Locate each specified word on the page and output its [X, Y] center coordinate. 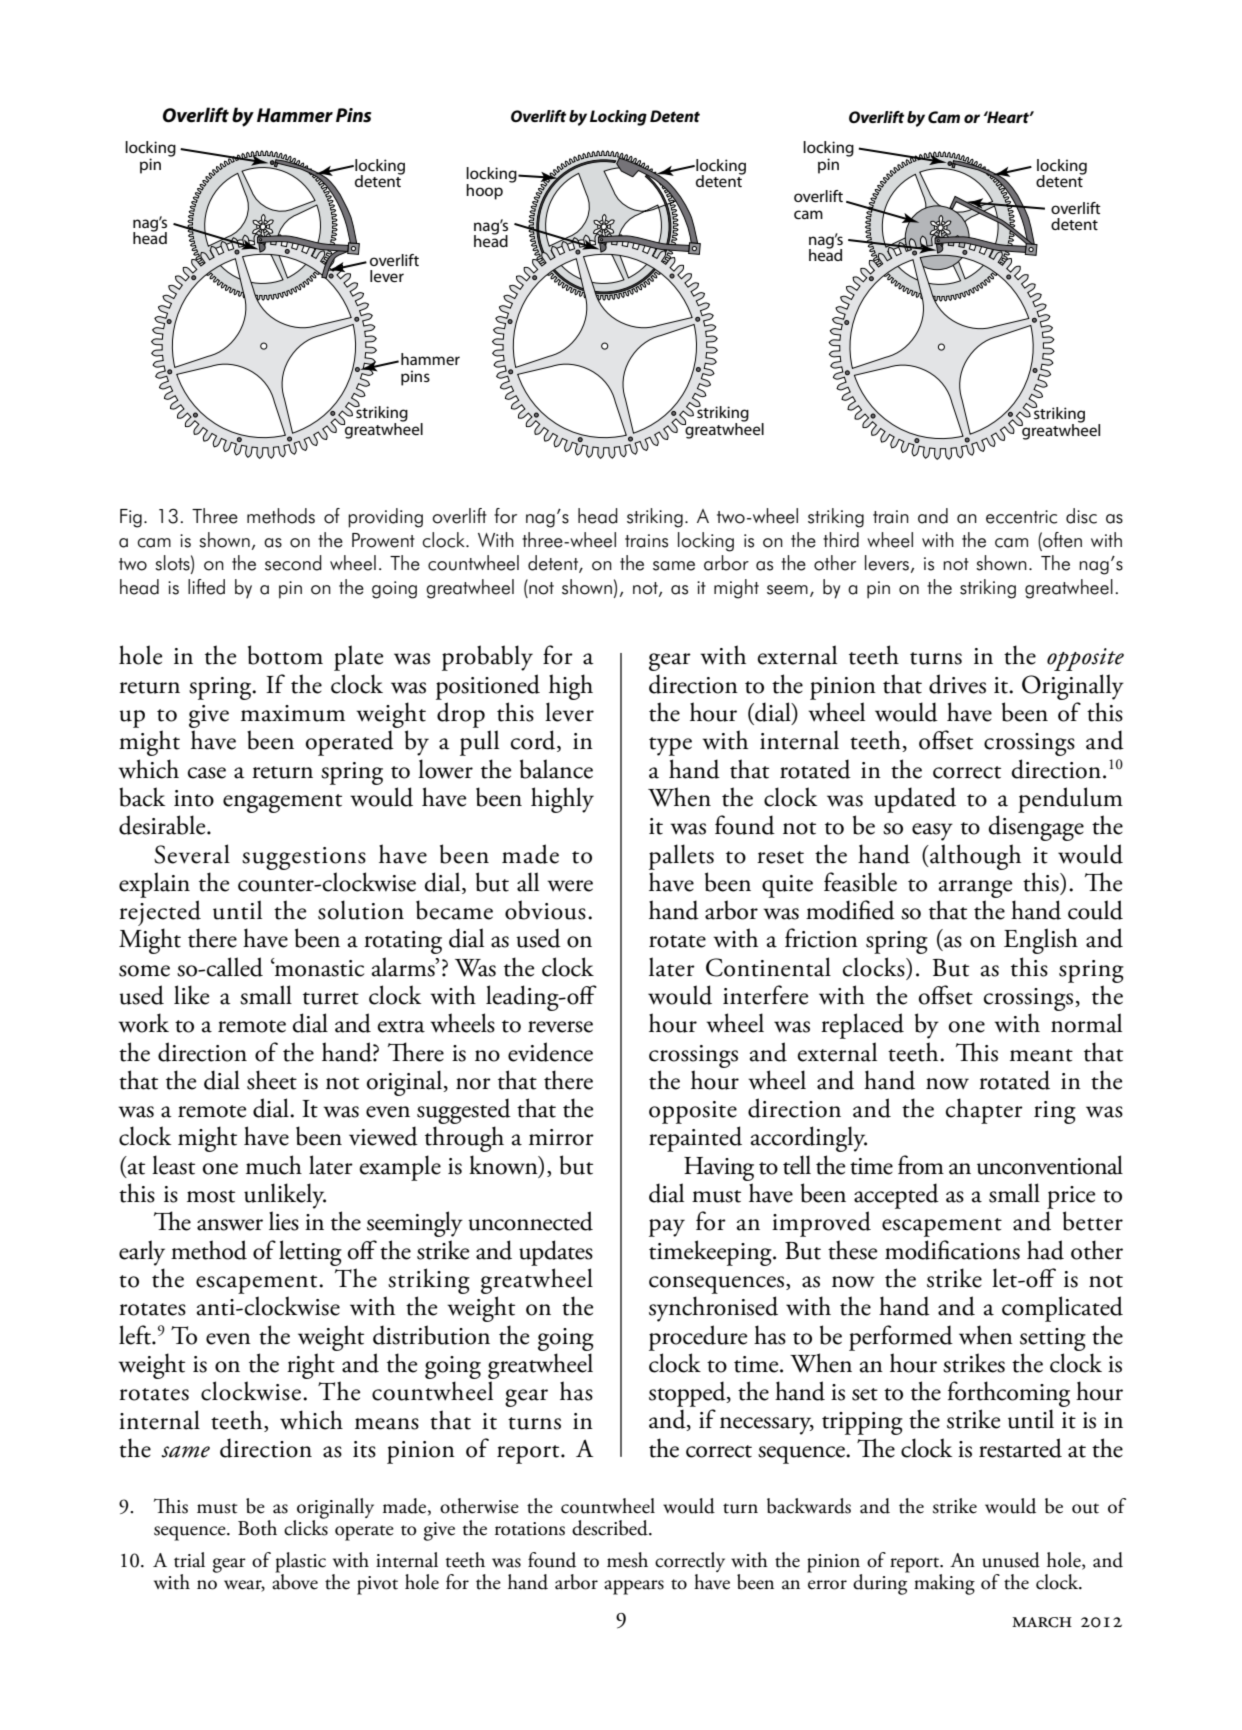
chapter [984, 1111]
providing [385, 518]
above [295, 1580]
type [670, 746]
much [274, 1165]
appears [634, 1587]
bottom [285, 655]
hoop [484, 192]
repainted [695, 1139]
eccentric [1021, 517]
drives [957, 684]
